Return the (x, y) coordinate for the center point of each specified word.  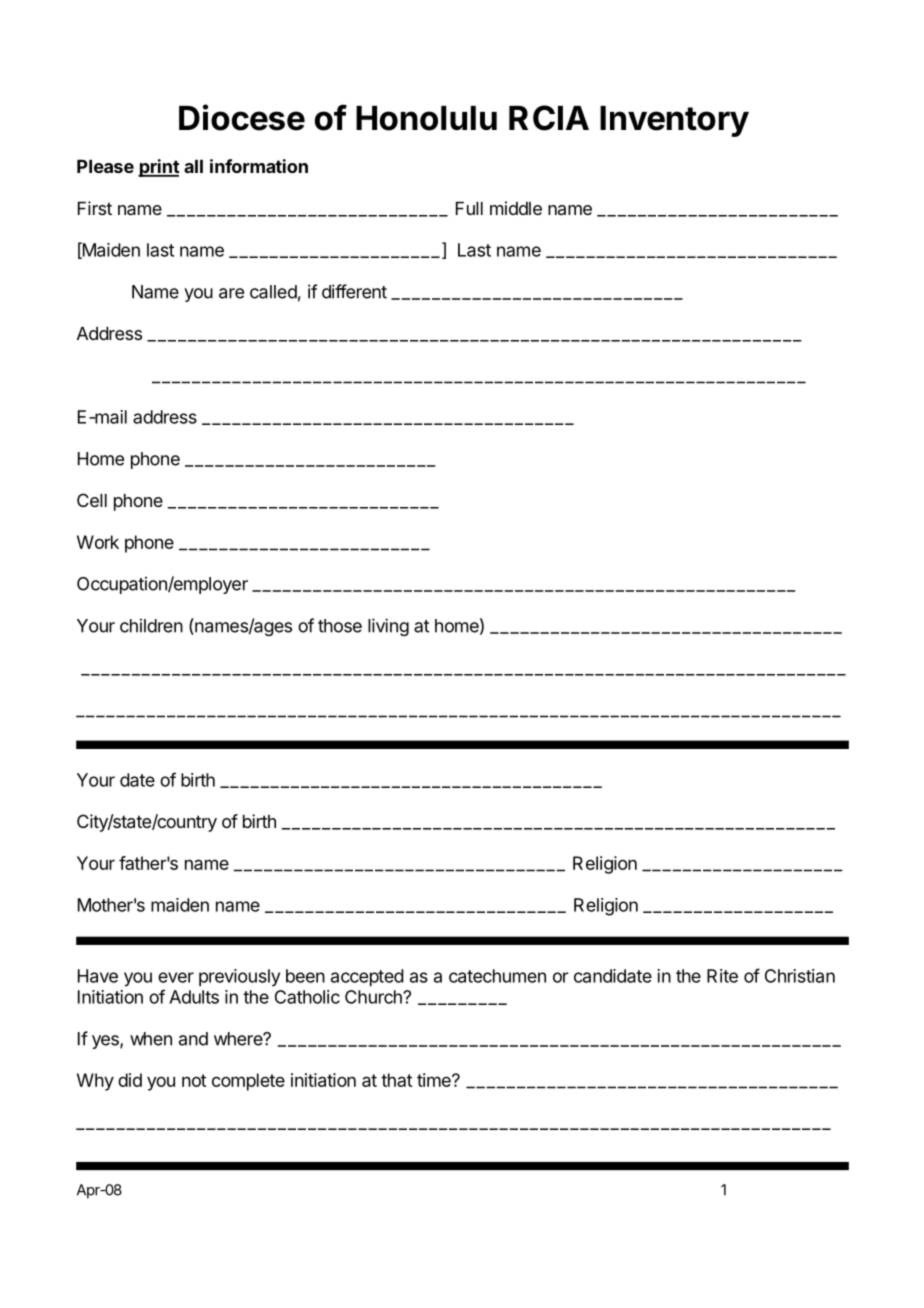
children (151, 626)
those (340, 626)
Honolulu (426, 118)
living (388, 627)
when (151, 1039)
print (159, 168)
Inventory (674, 121)
